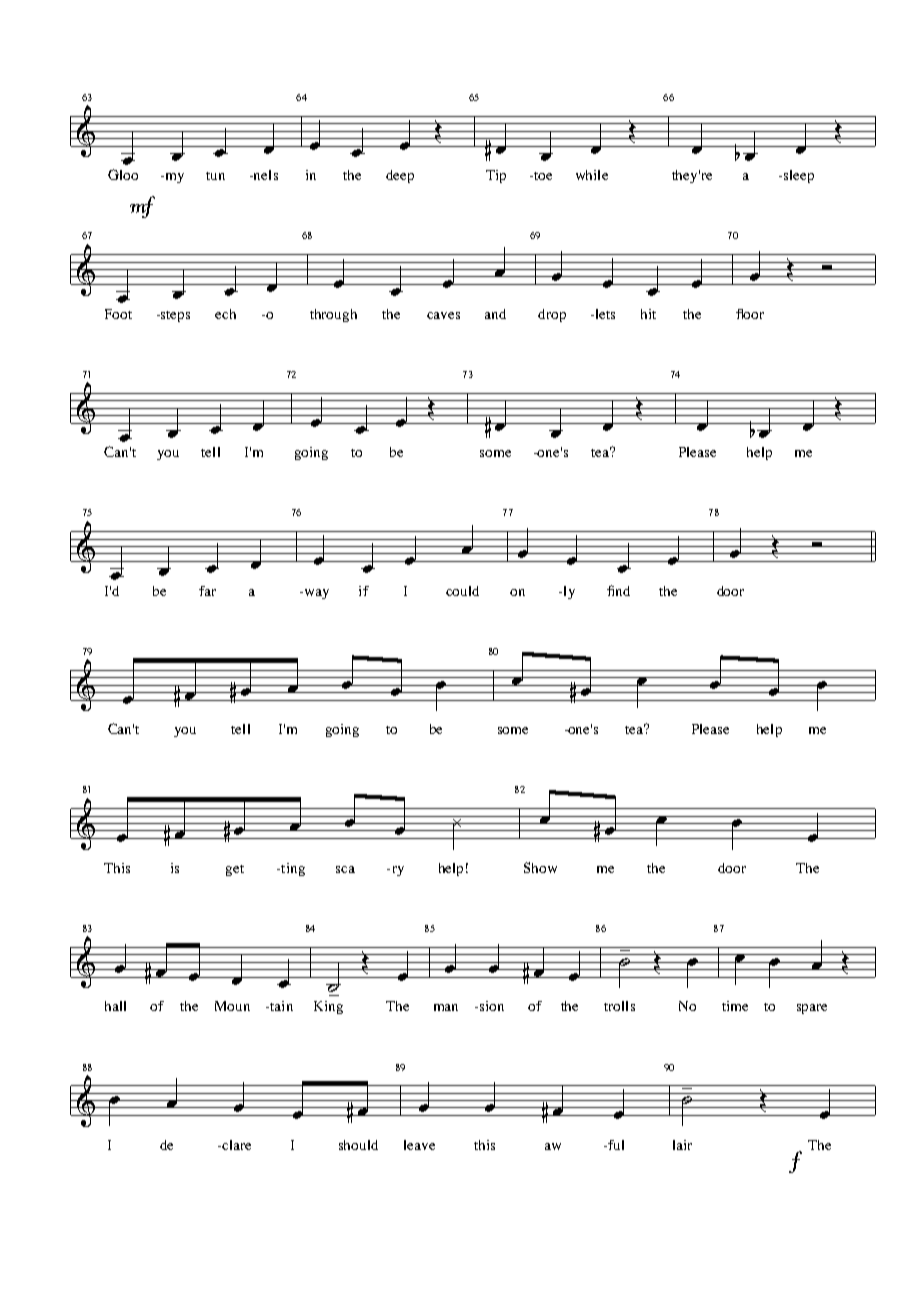 The image size is (924, 1308). I want to click on leave, so click(419, 1145).
